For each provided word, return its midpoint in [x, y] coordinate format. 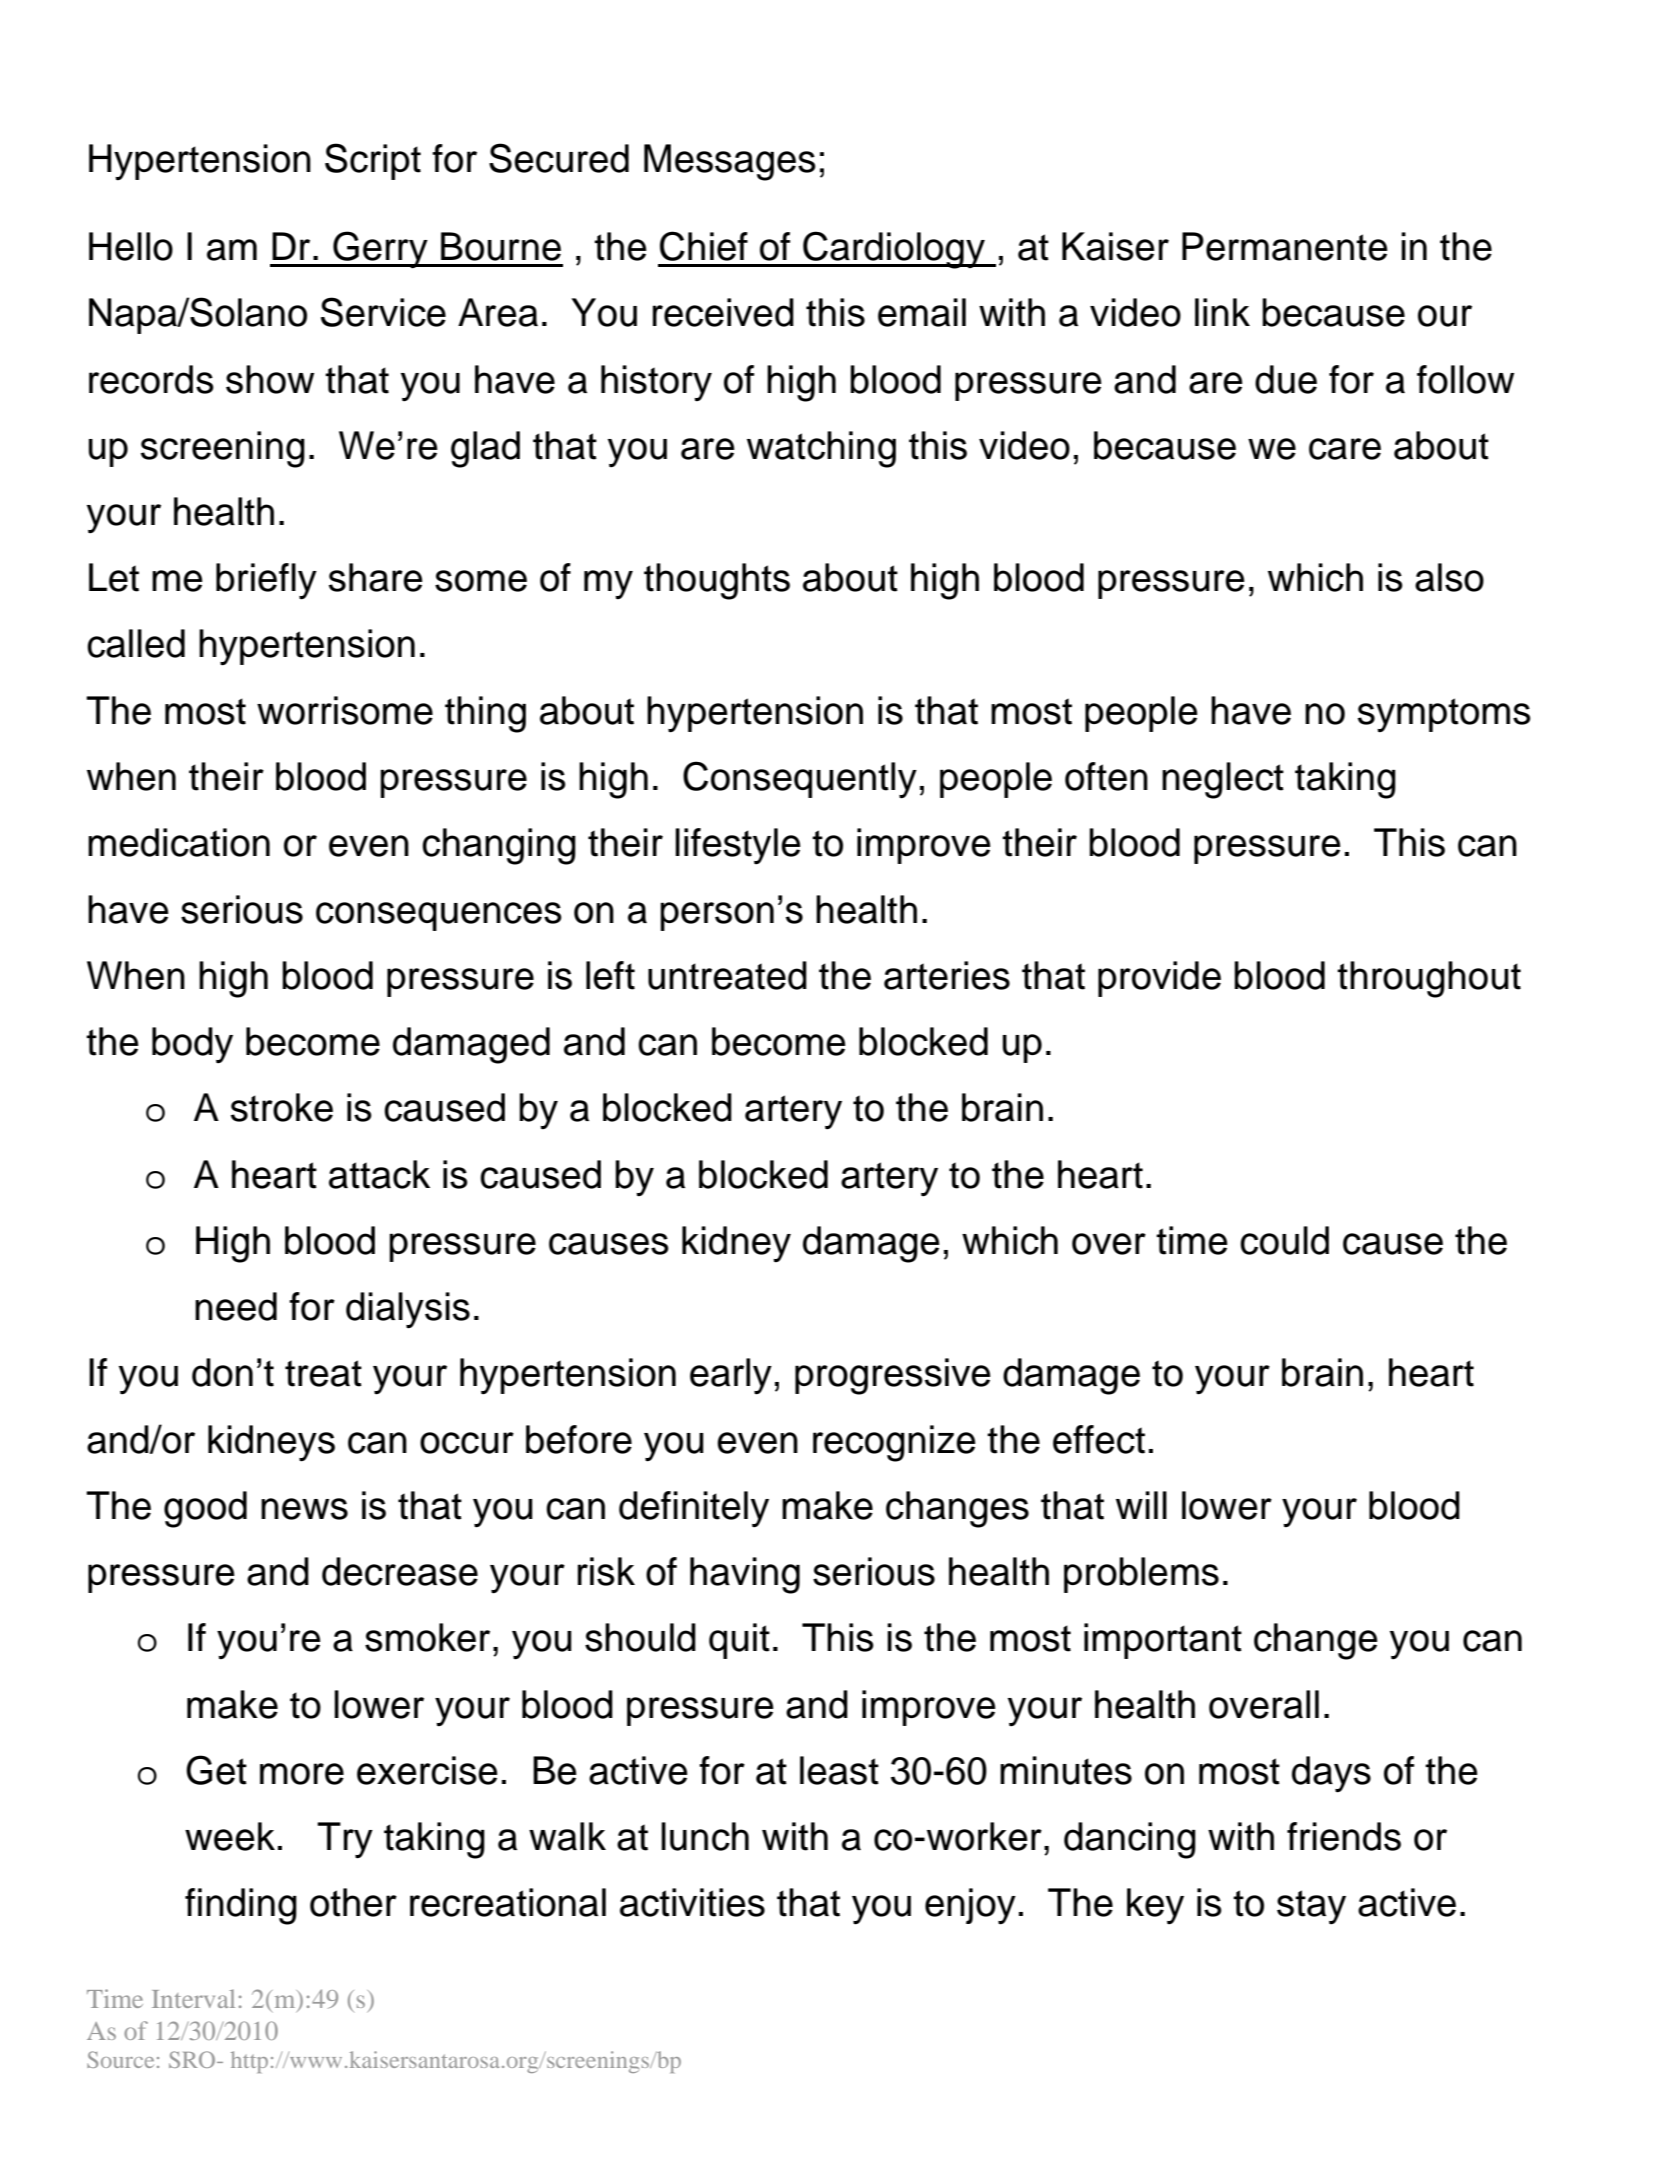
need [236, 1306]
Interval [193, 1998]
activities [692, 1902]
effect [1099, 1439]
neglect [1223, 780]
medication [179, 842]
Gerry [380, 250]
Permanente [1285, 246]
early [731, 1376]
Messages [730, 162]
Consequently [800, 780]
